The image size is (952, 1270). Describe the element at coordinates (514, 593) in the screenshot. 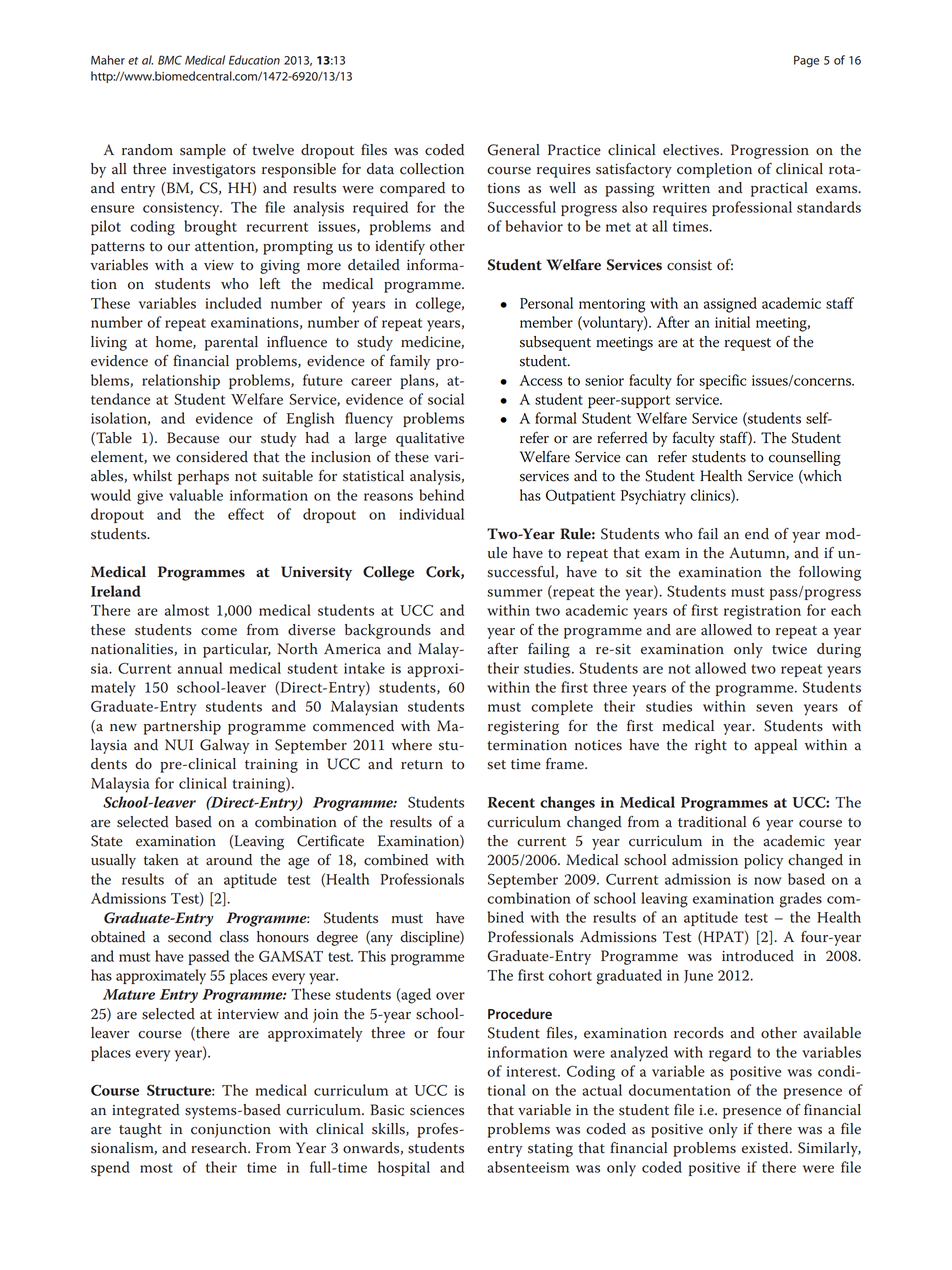

I see `summer` at that location.
